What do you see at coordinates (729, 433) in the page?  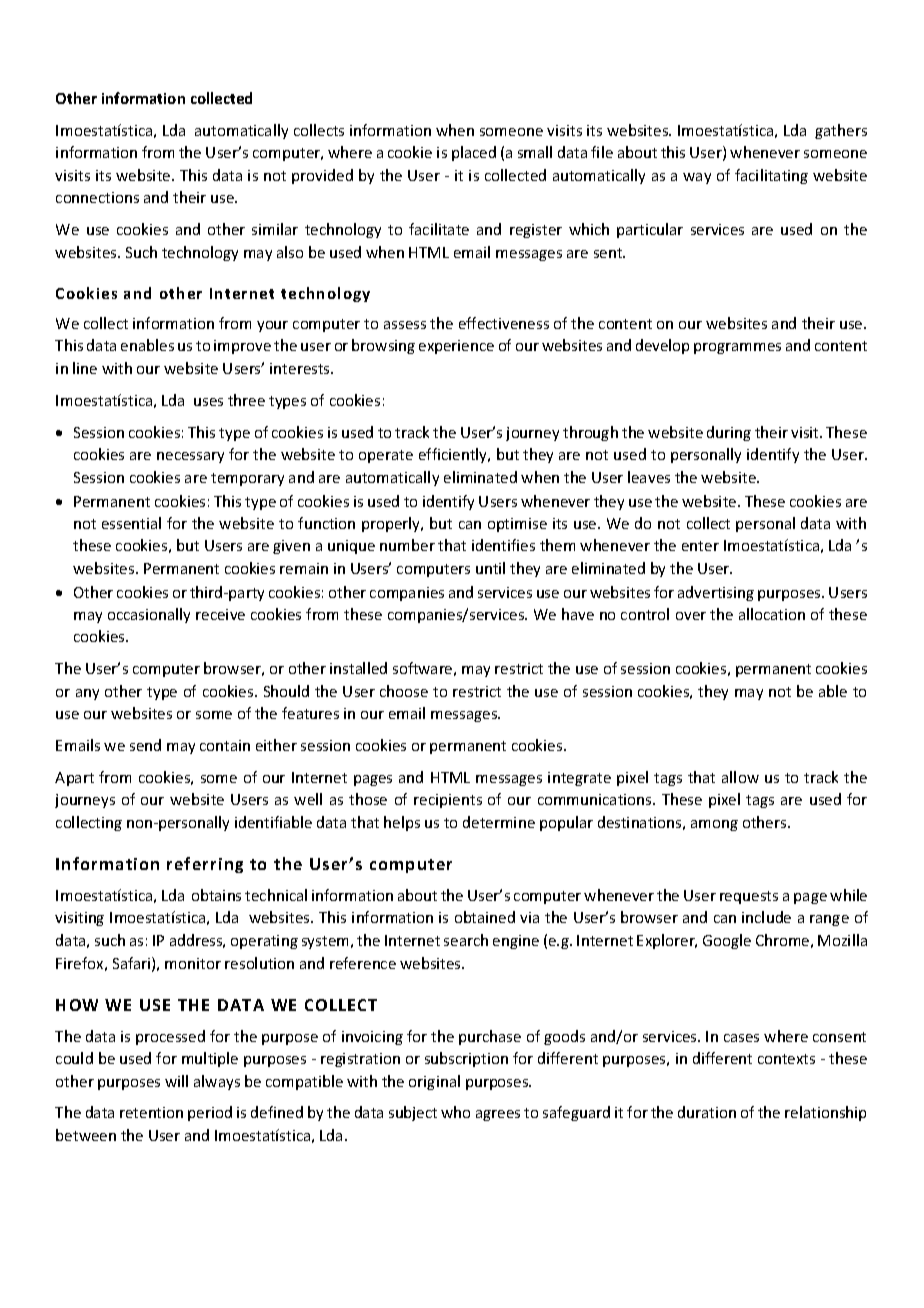 I see `during` at bounding box center [729, 433].
